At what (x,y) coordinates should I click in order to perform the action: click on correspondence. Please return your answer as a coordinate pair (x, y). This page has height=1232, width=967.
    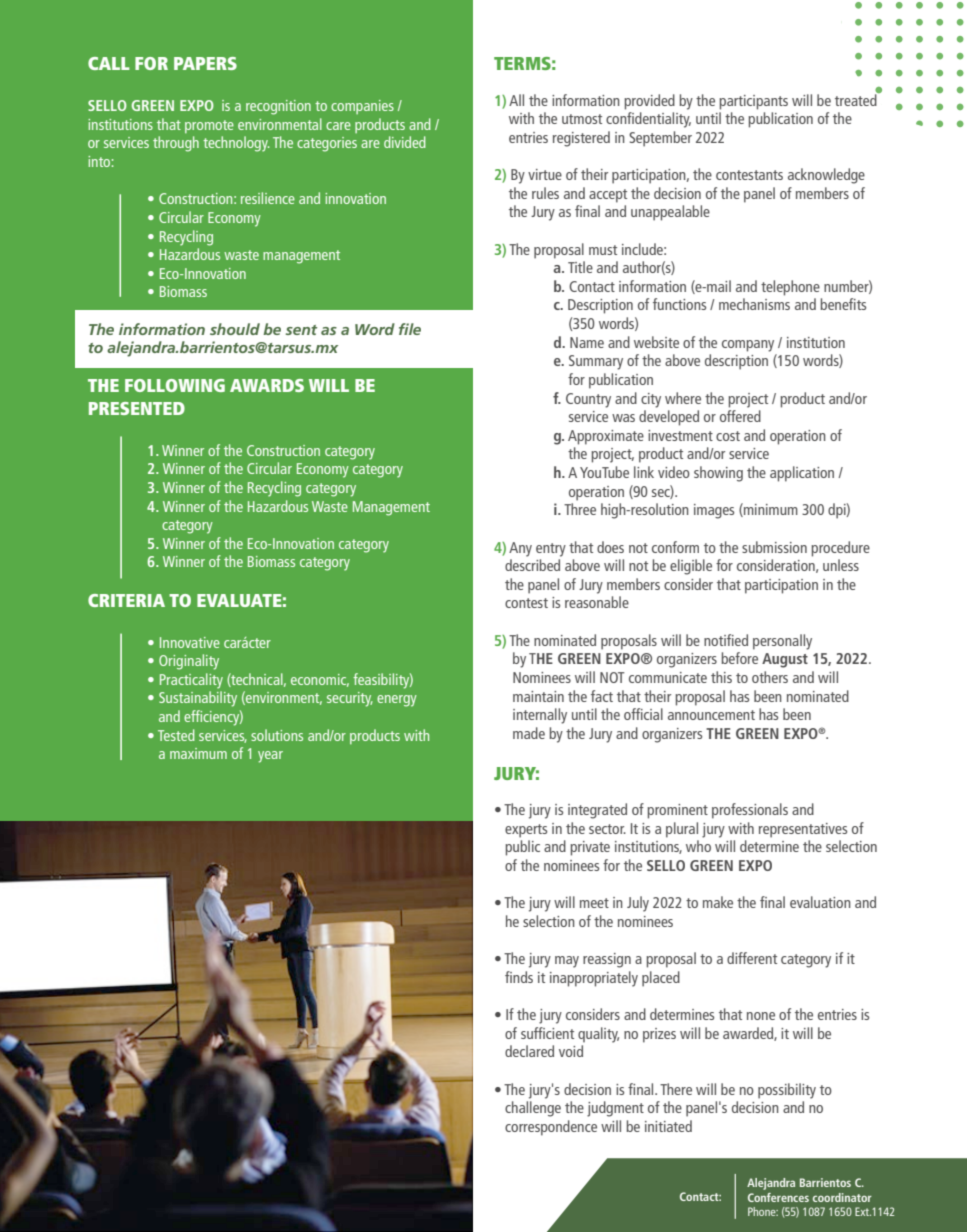
    Looking at the image, I should click on (551, 1128).
